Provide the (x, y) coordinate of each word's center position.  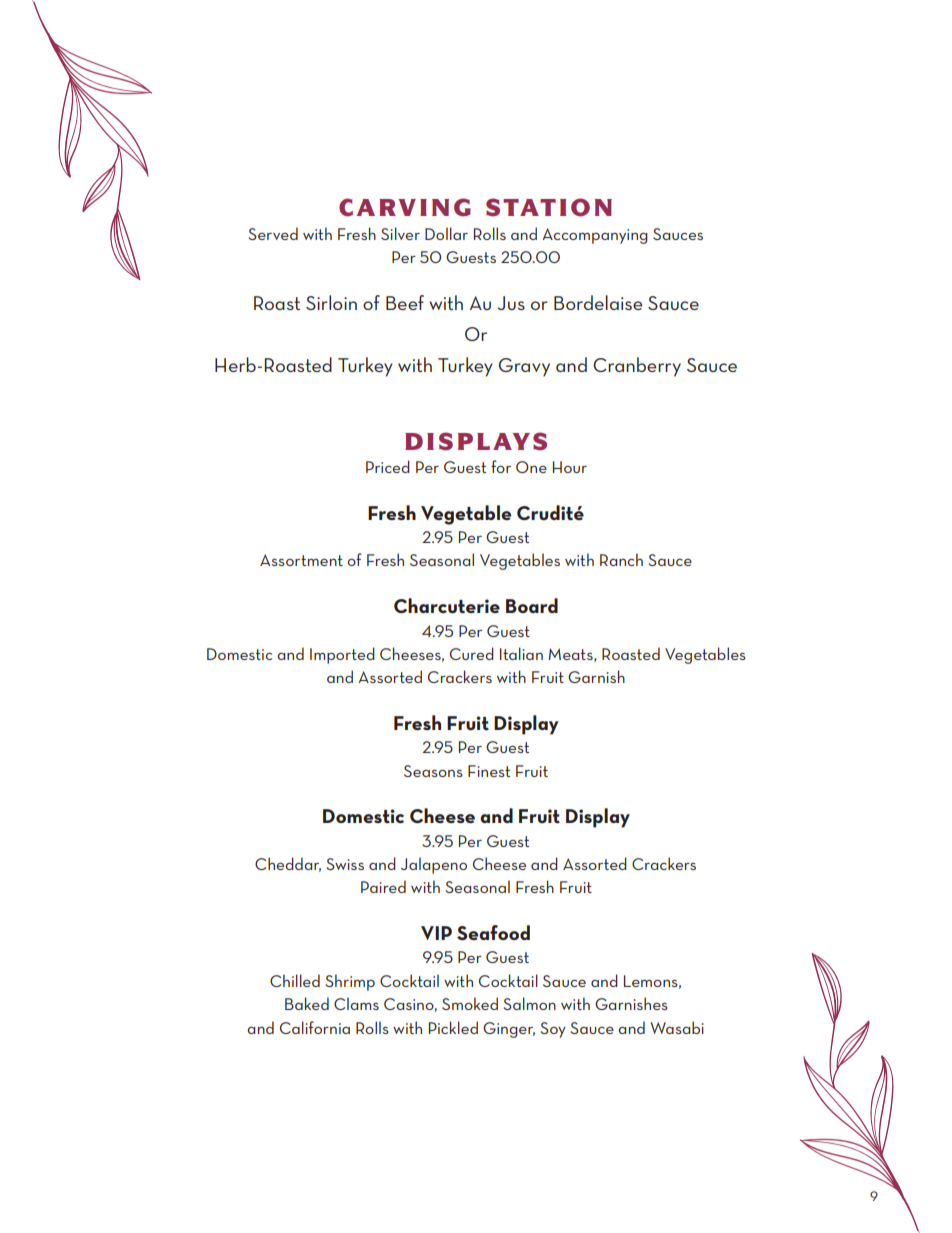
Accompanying (595, 236)
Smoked (470, 1003)
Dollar (446, 233)
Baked (307, 1003)
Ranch (621, 559)
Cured (472, 653)
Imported (342, 655)
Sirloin (331, 302)
